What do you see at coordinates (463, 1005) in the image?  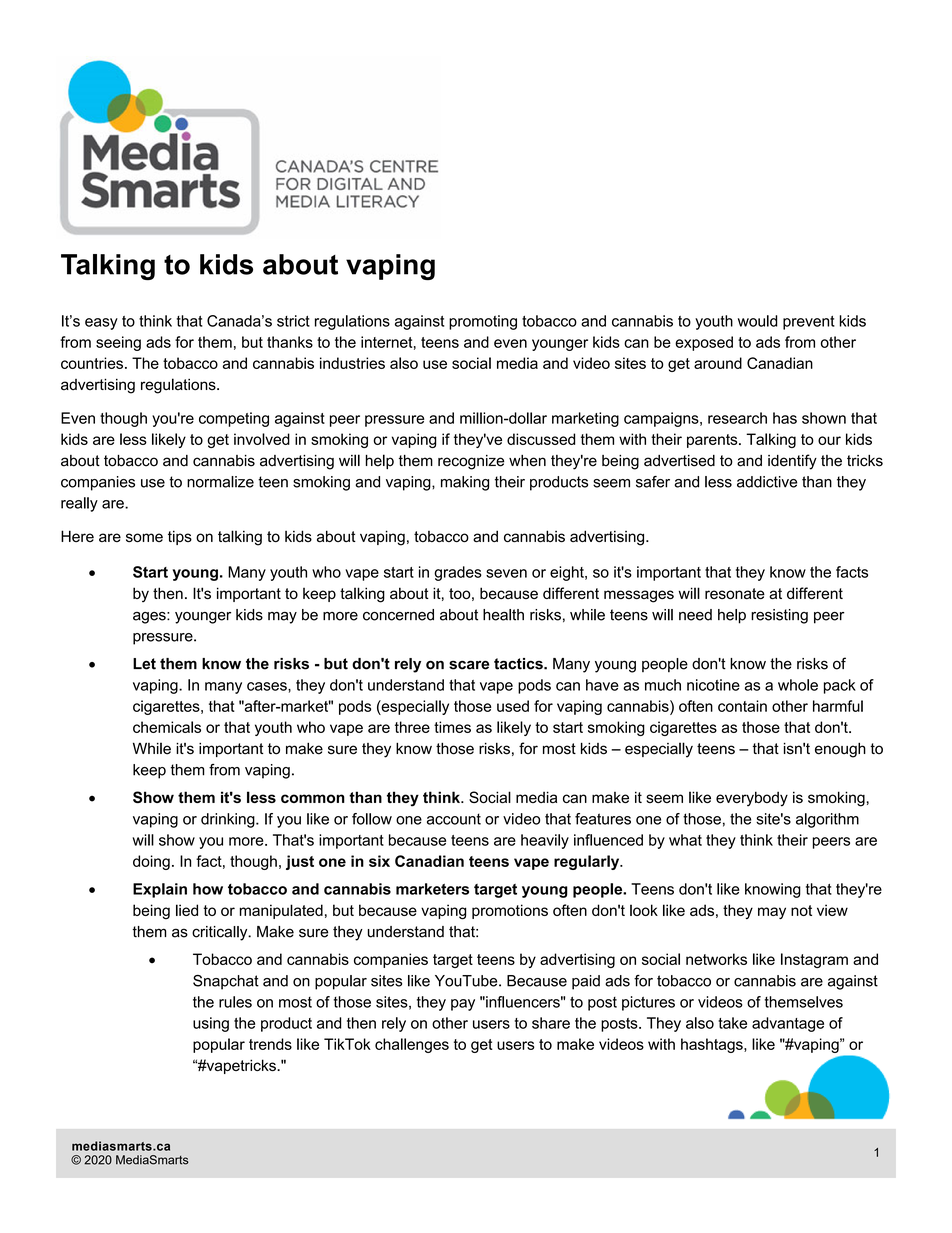 I see `pay` at bounding box center [463, 1005].
